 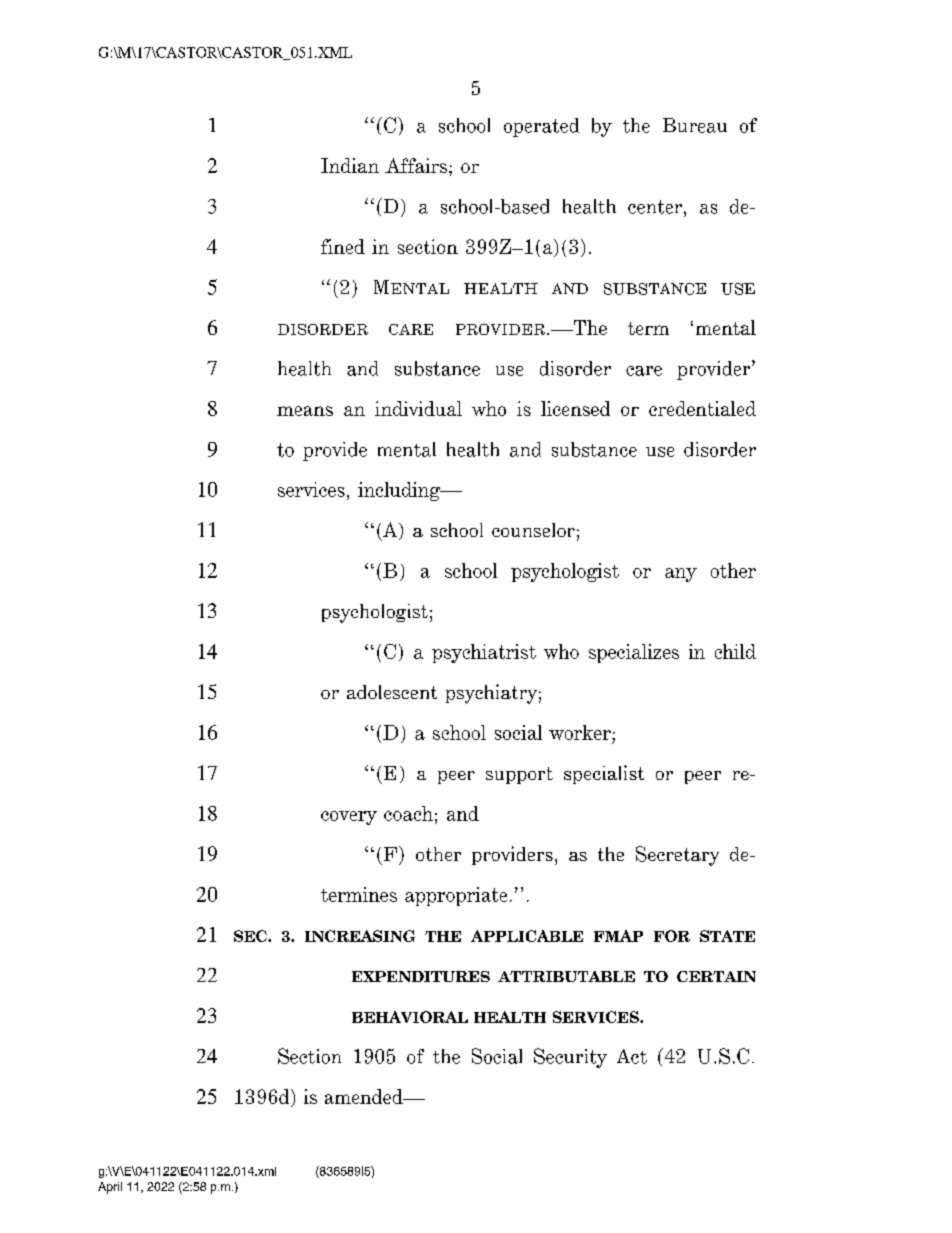 I want to click on psychiatrist, so click(x=484, y=653).
